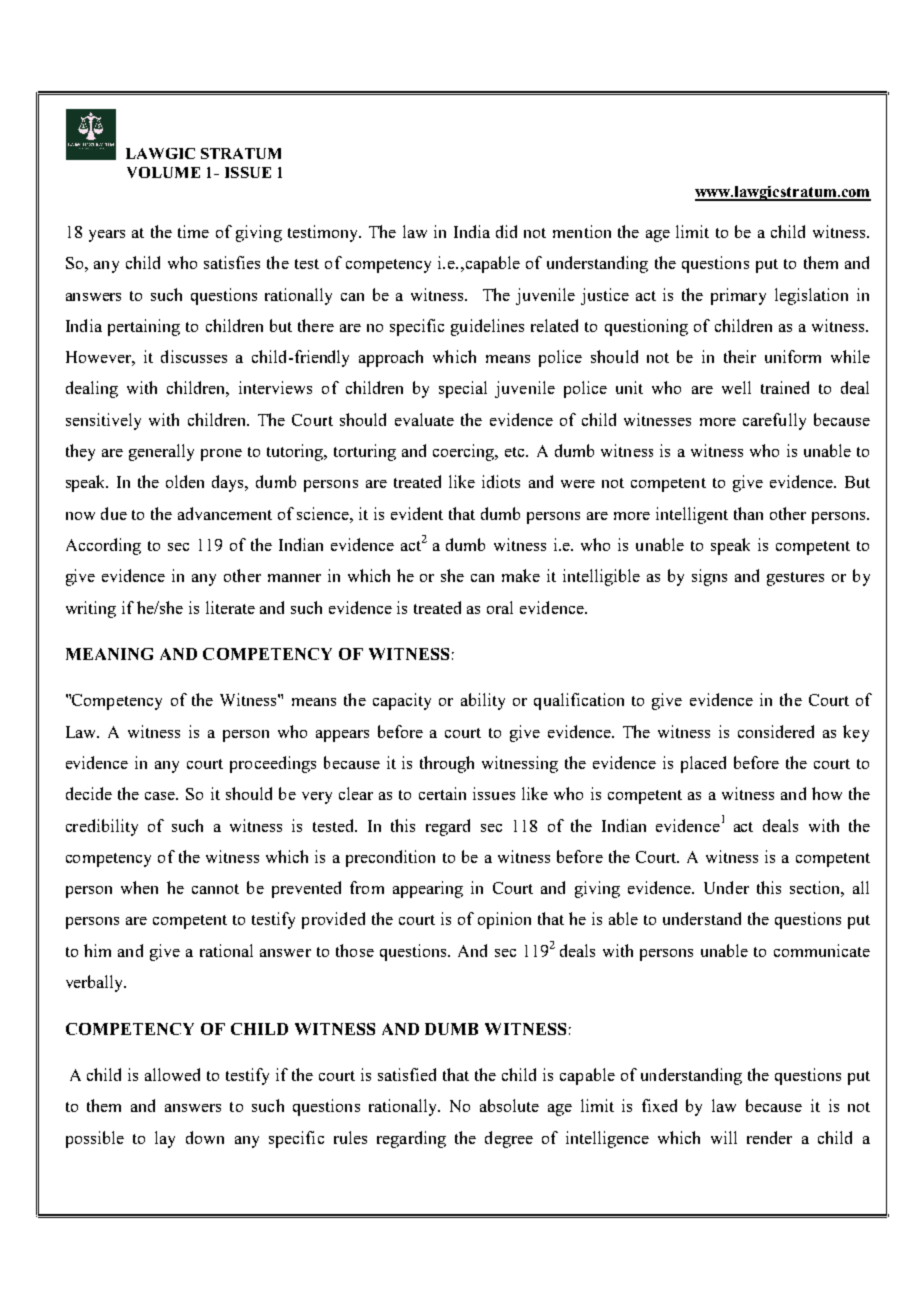 The image size is (924, 1308). I want to click on due, so click(114, 513).
